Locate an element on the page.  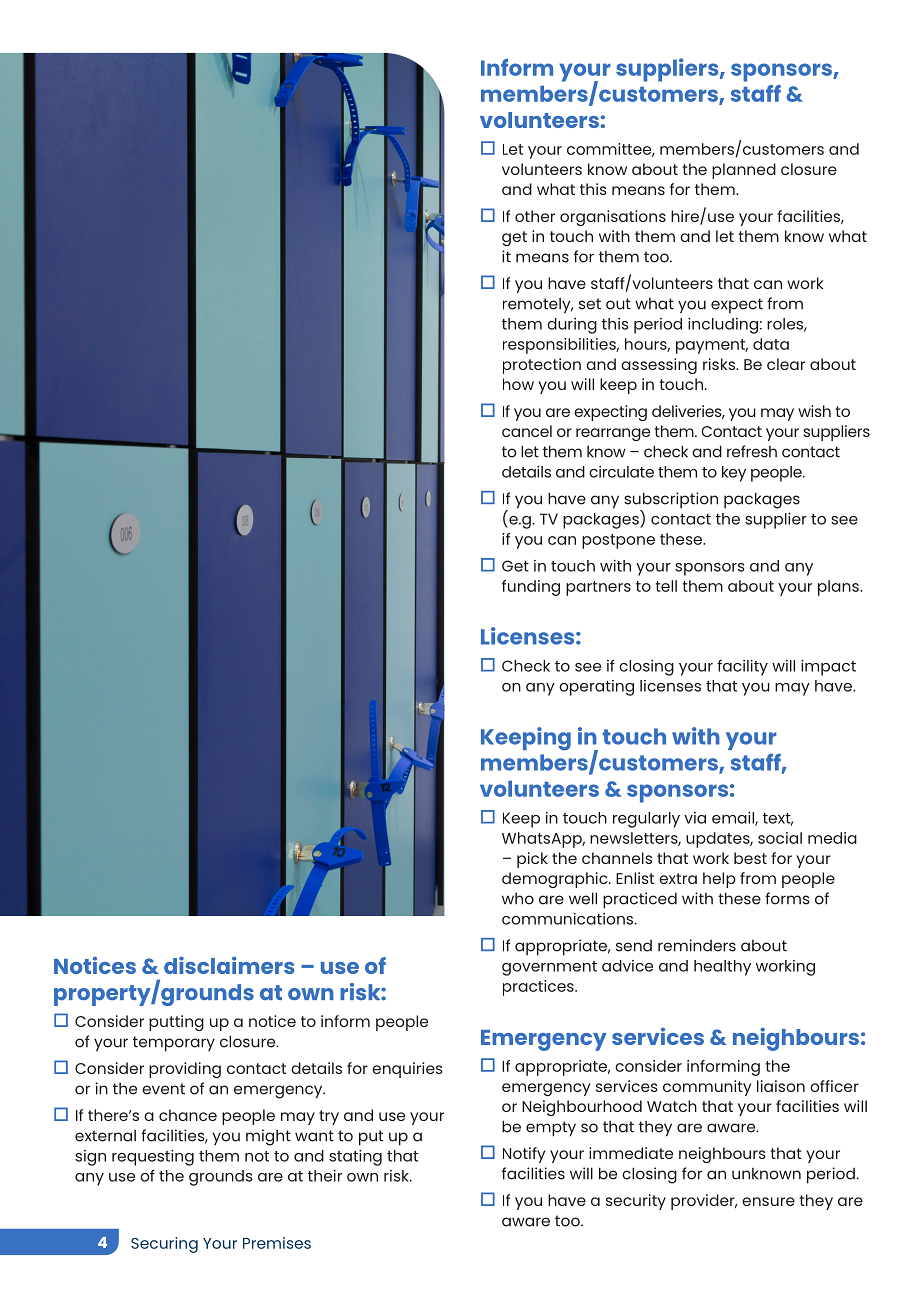
funding is located at coordinates (531, 588).
